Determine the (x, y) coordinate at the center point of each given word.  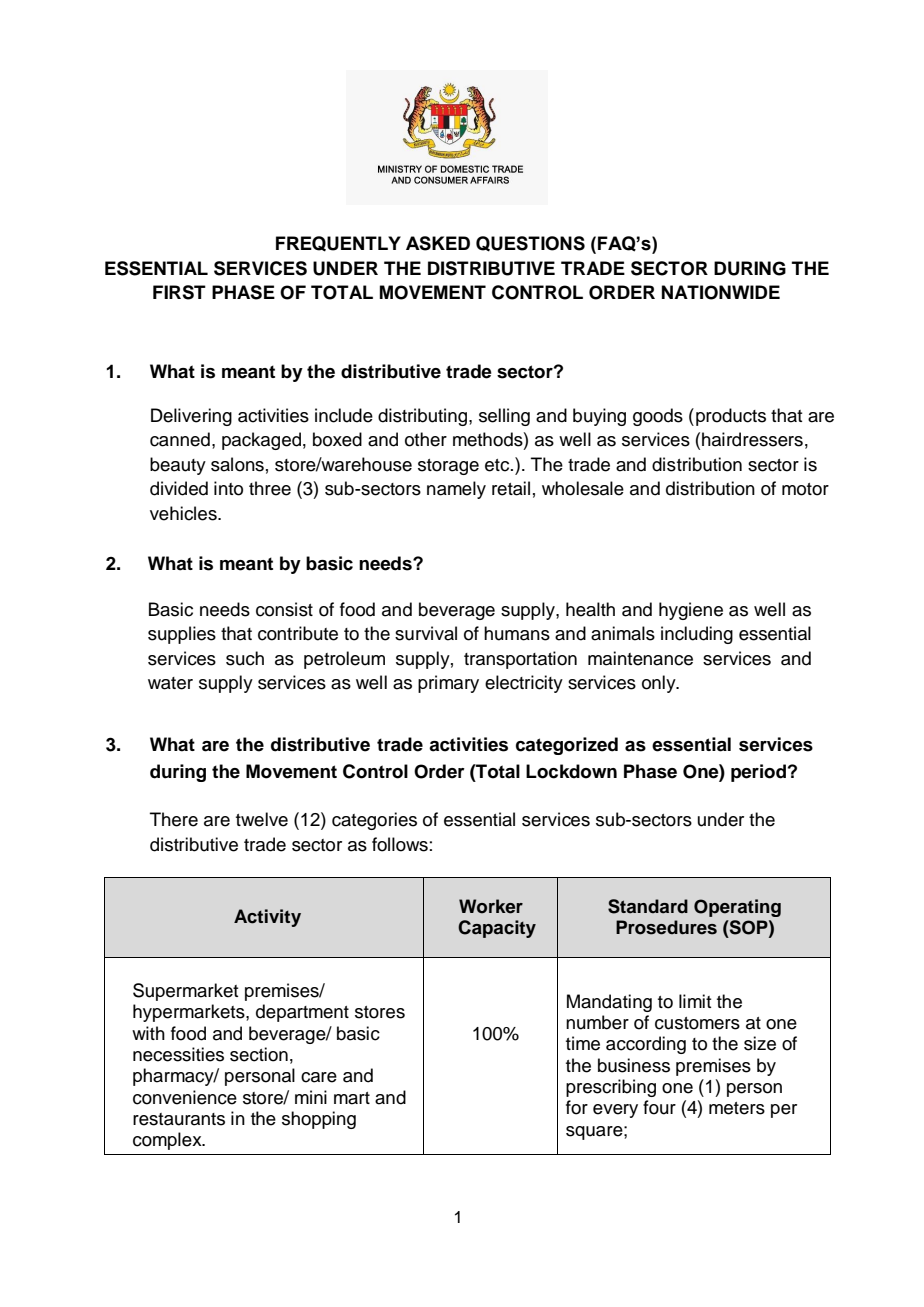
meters (737, 1108)
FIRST (179, 292)
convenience (185, 1097)
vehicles (184, 513)
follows (400, 844)
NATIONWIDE (721, 292)
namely (456, 490)
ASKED (438, 243)
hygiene (691, 611)
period (760, 773)
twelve (262, 819)
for (577, 1107)
